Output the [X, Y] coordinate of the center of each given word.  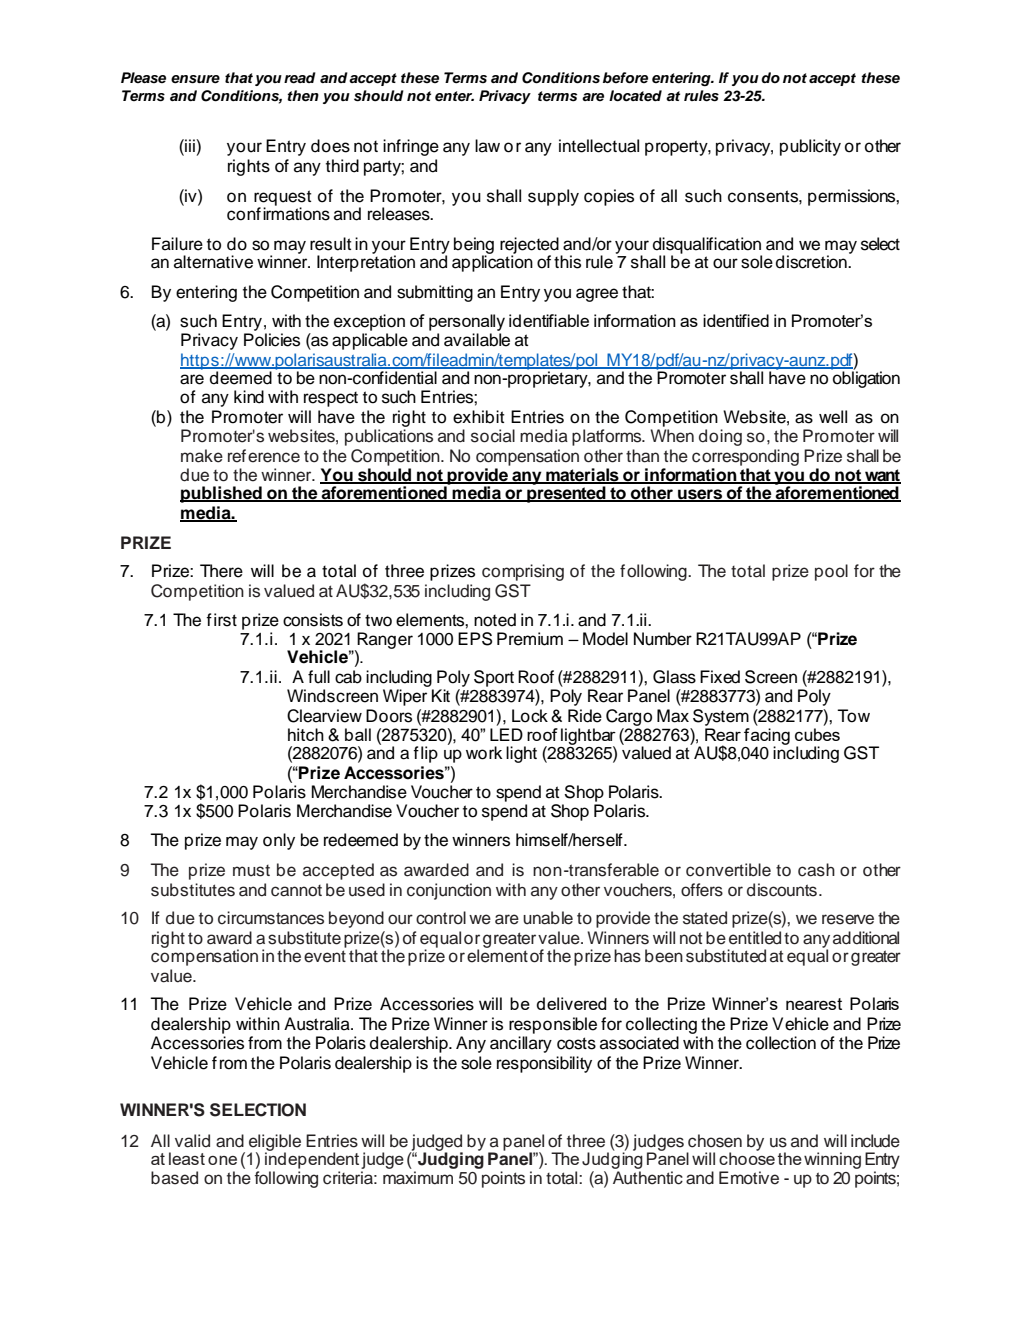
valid [192, 1141]
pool [831, 572]
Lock [530, 716]
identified [736, 320]
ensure [195, 79]
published [222, 494]
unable [548, 918]
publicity [810, 147]
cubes [817, 734]
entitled [755, 938]
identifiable [549, 320]
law [487, 146]
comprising [523, 572]
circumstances [271, 918]
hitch [306, 734]
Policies [272, 340]
